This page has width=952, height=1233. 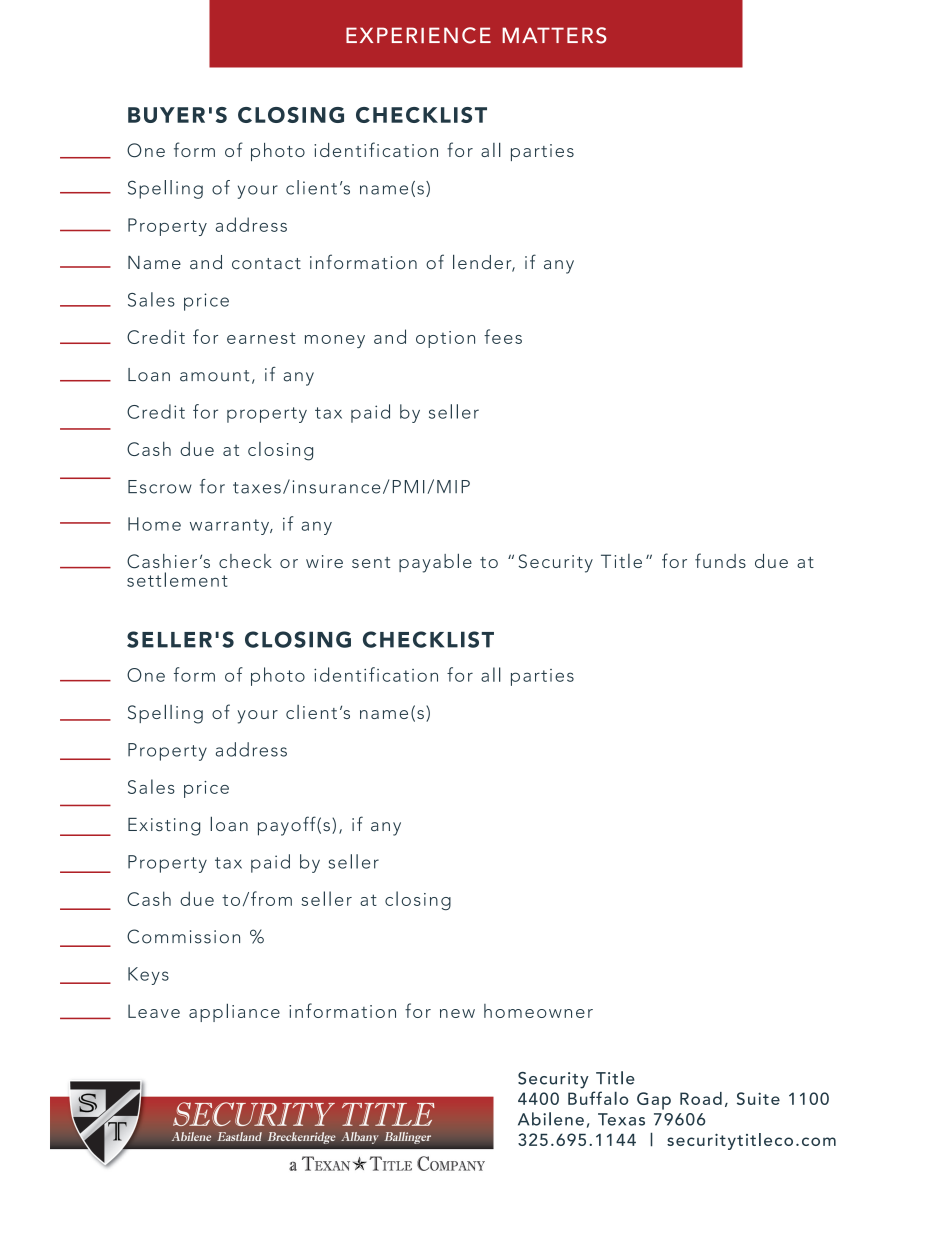 I want to click on EXPERIENCE, so click(x=418, y=35).
